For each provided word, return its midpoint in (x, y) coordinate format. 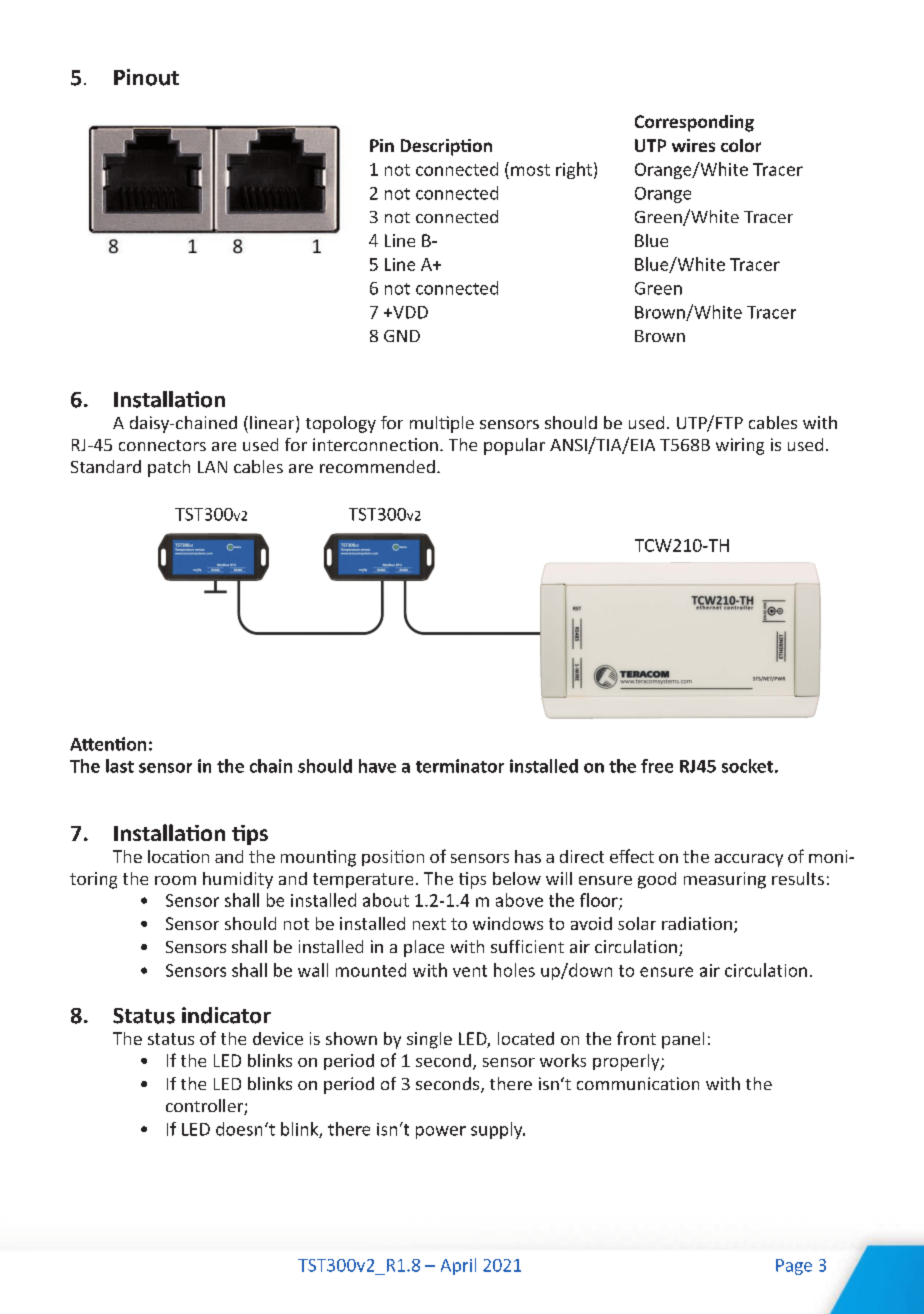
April (458, 1266)
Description (446, 147)
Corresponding (694, 123)
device (278, 1038)
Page (794, 1267)
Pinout (146, 77)
